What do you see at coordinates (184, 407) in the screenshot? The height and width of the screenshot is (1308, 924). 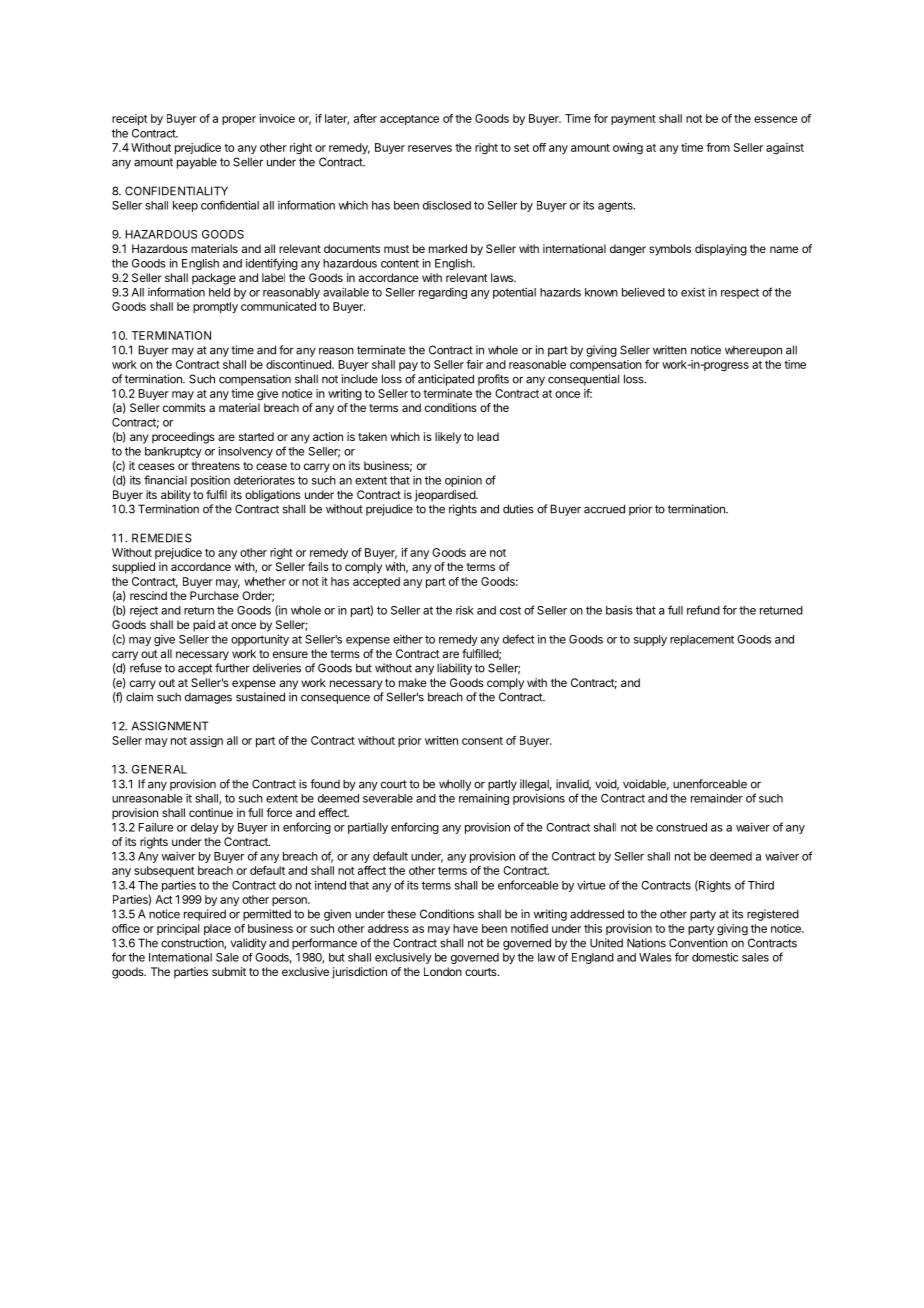 I see `commits` at bounding box center [184, 407].
